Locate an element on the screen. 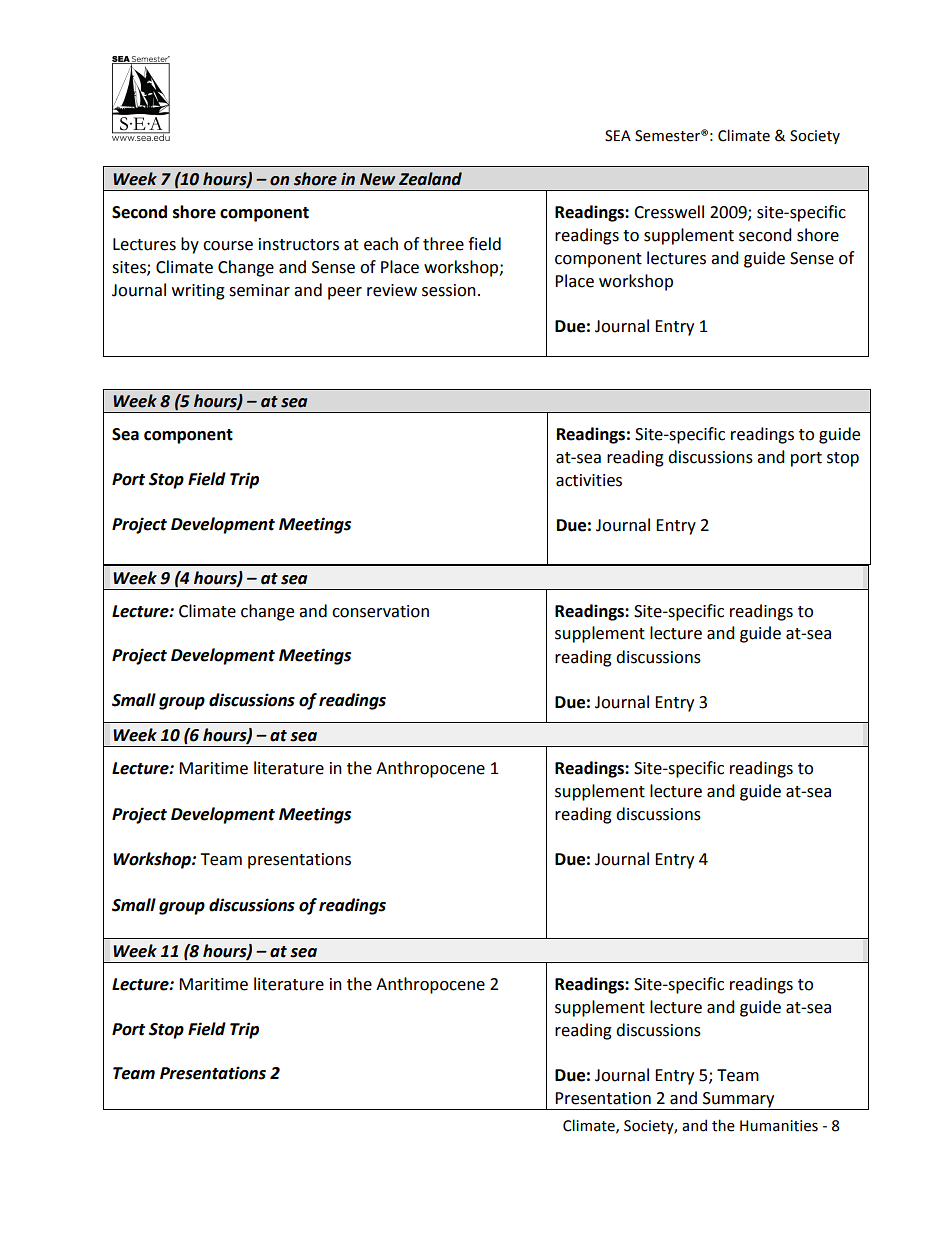 This screenshot has height=1233, width=952. session is located at coordinates (449, 290).
